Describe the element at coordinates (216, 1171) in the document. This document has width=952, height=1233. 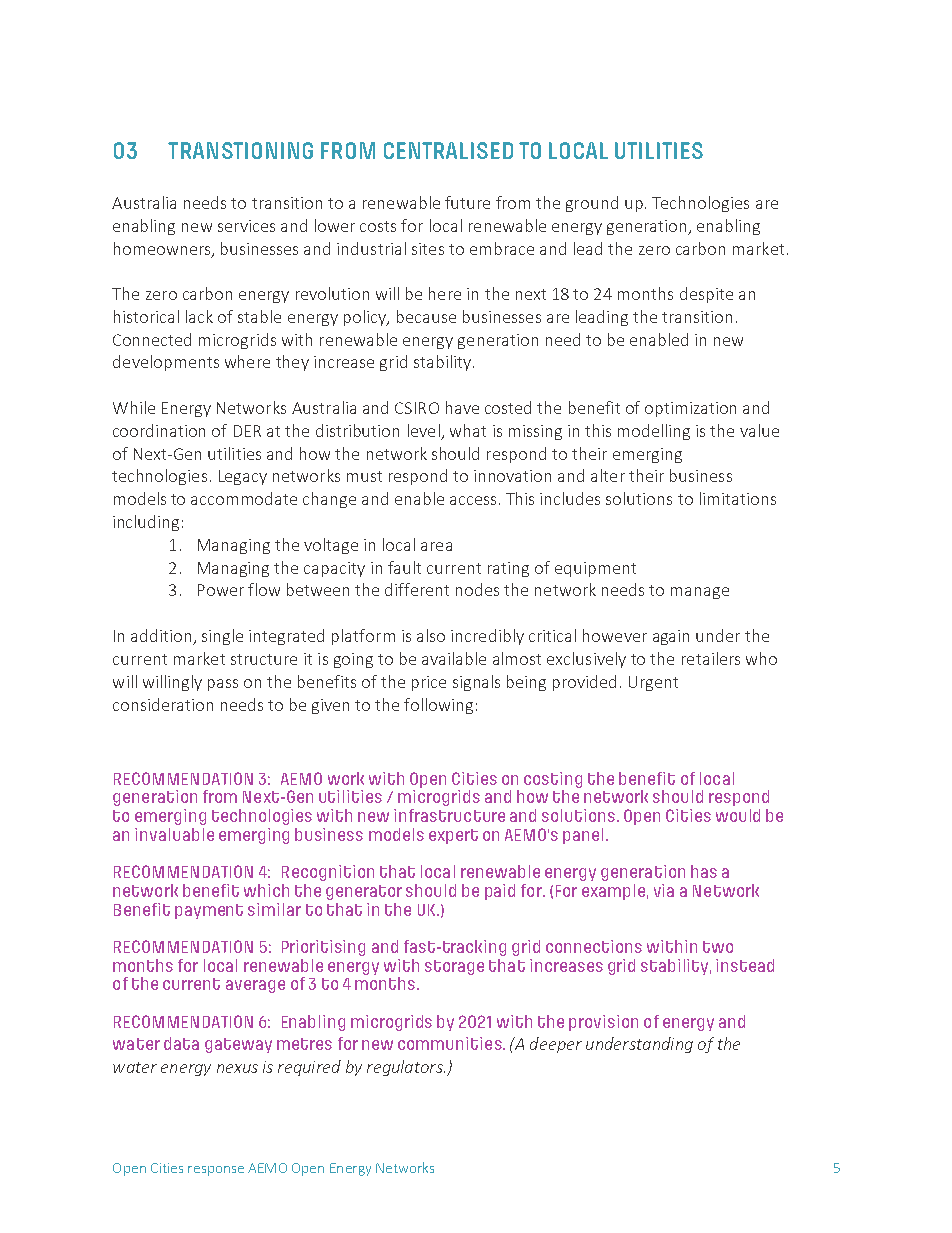
I see `response` at that location.
